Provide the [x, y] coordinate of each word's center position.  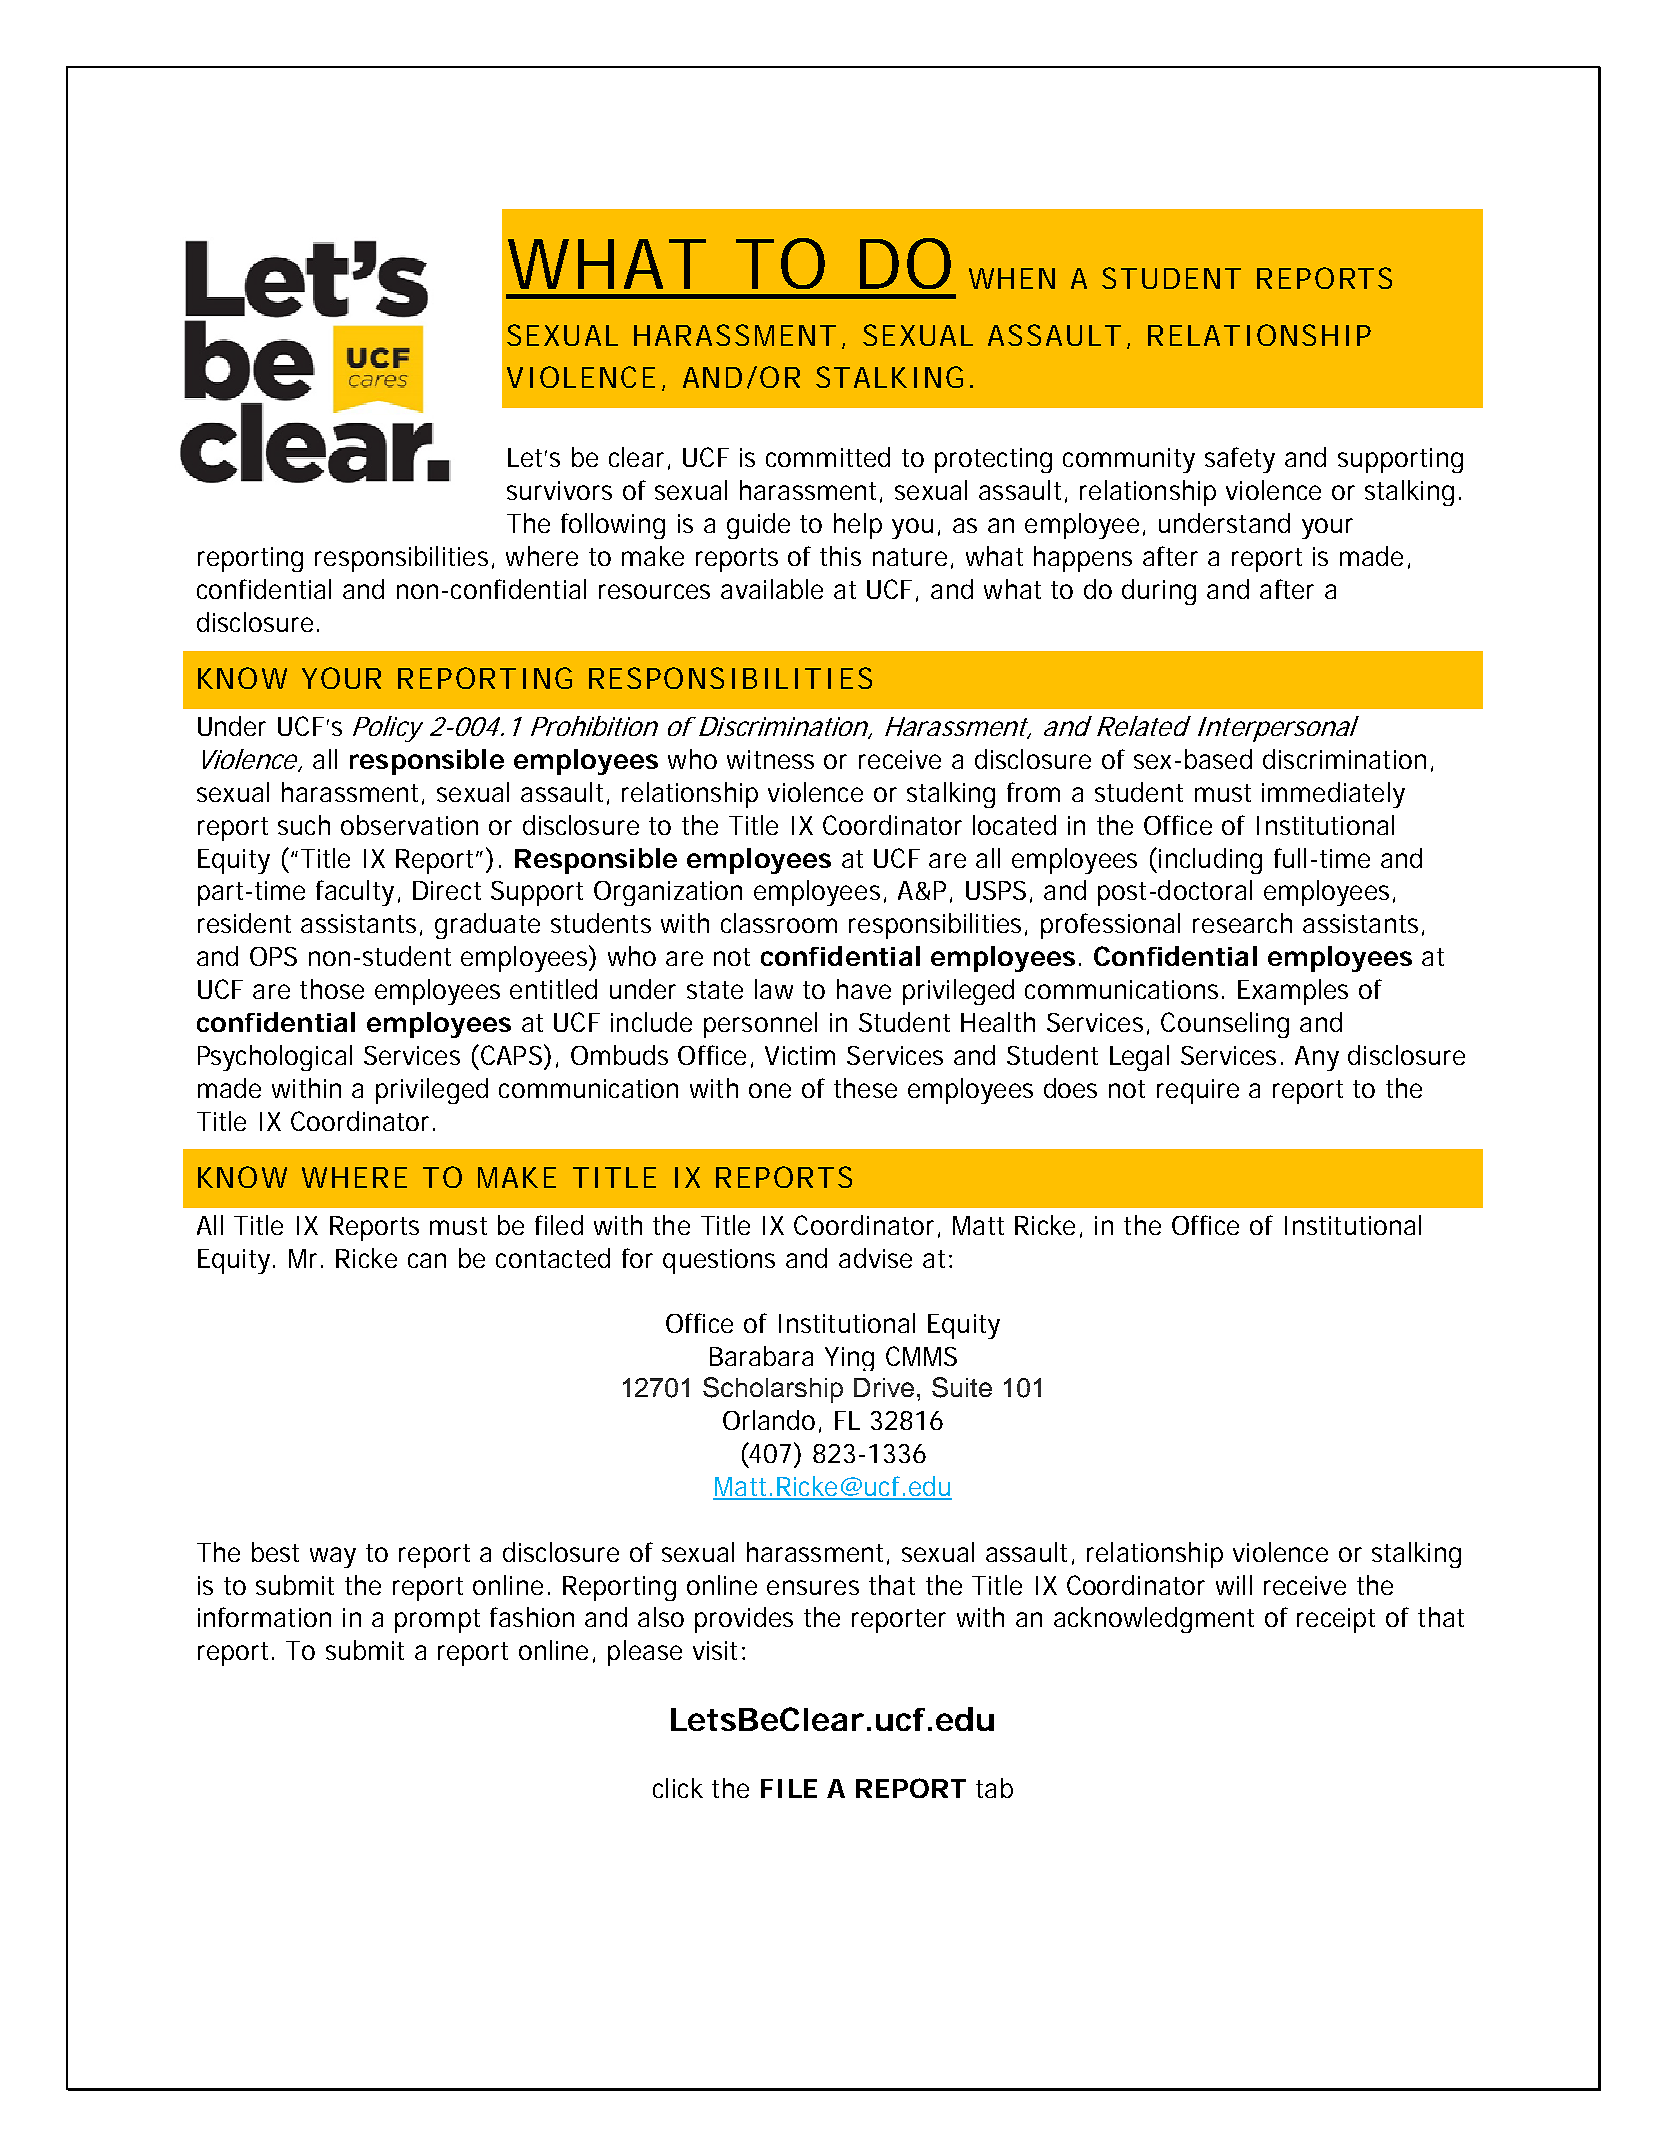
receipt [1336, 1620]
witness [770, 759]
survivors [559, 490]
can [427, 1260]
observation [409, 825]
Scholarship [773, 1390]
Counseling [1225, 1025]
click [678, 1788]
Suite [962, 1387]
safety [1240, 460]
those [332, 989]
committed [828, 457]
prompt [437, 1621]
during [1159, 592]
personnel [760, 1025]
